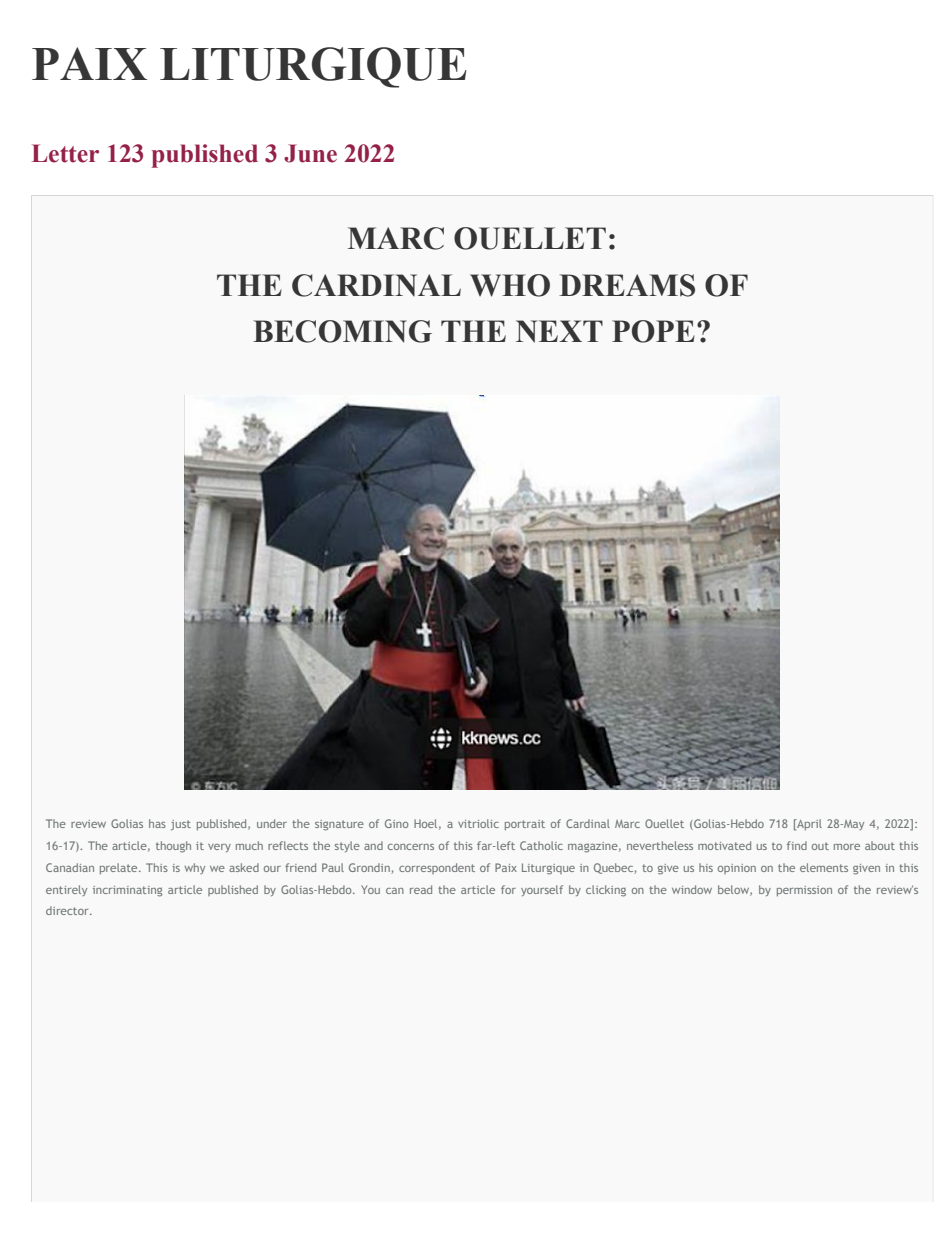 The image size is (952, 1233). Describe the element at coordinates (342, 331) in the page. I see `BECOMING` at that location.
